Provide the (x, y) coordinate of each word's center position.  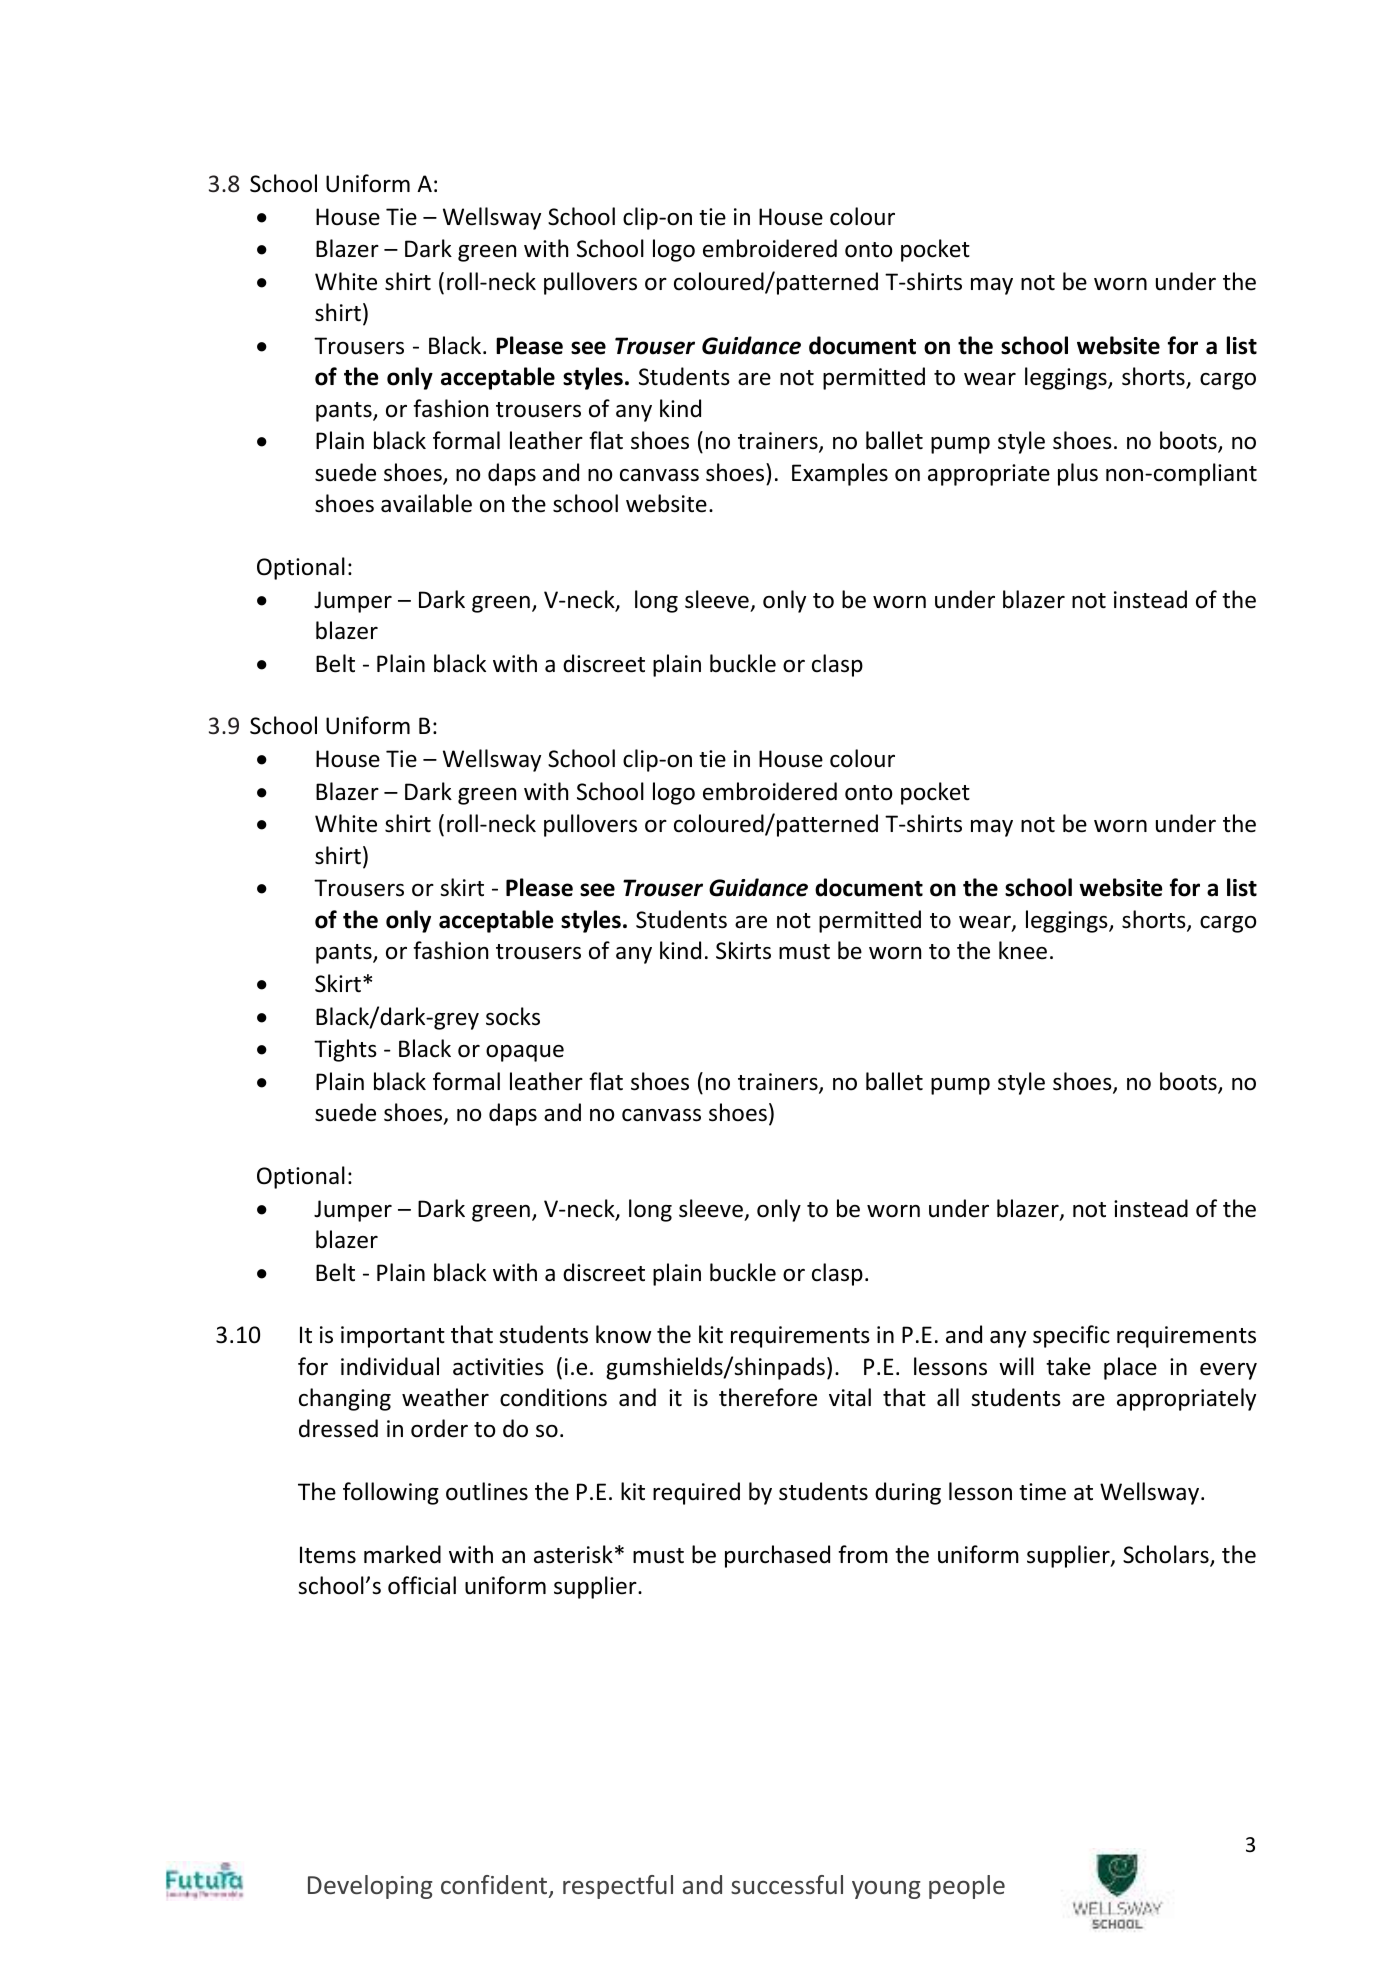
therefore (768, 1397)
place (1130, 1368)
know (624, 1334)
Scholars (1167, 1555)
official (422, 1585)
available (426, 503)
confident (495, 1886)
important (393, 1337)
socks (513, 1016)
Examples (840, 474)
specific (1071, 1336)
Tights (345, 1050)
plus (1078, 474)
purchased (777, 1556)
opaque (525, 1053)
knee (1023, 950)
